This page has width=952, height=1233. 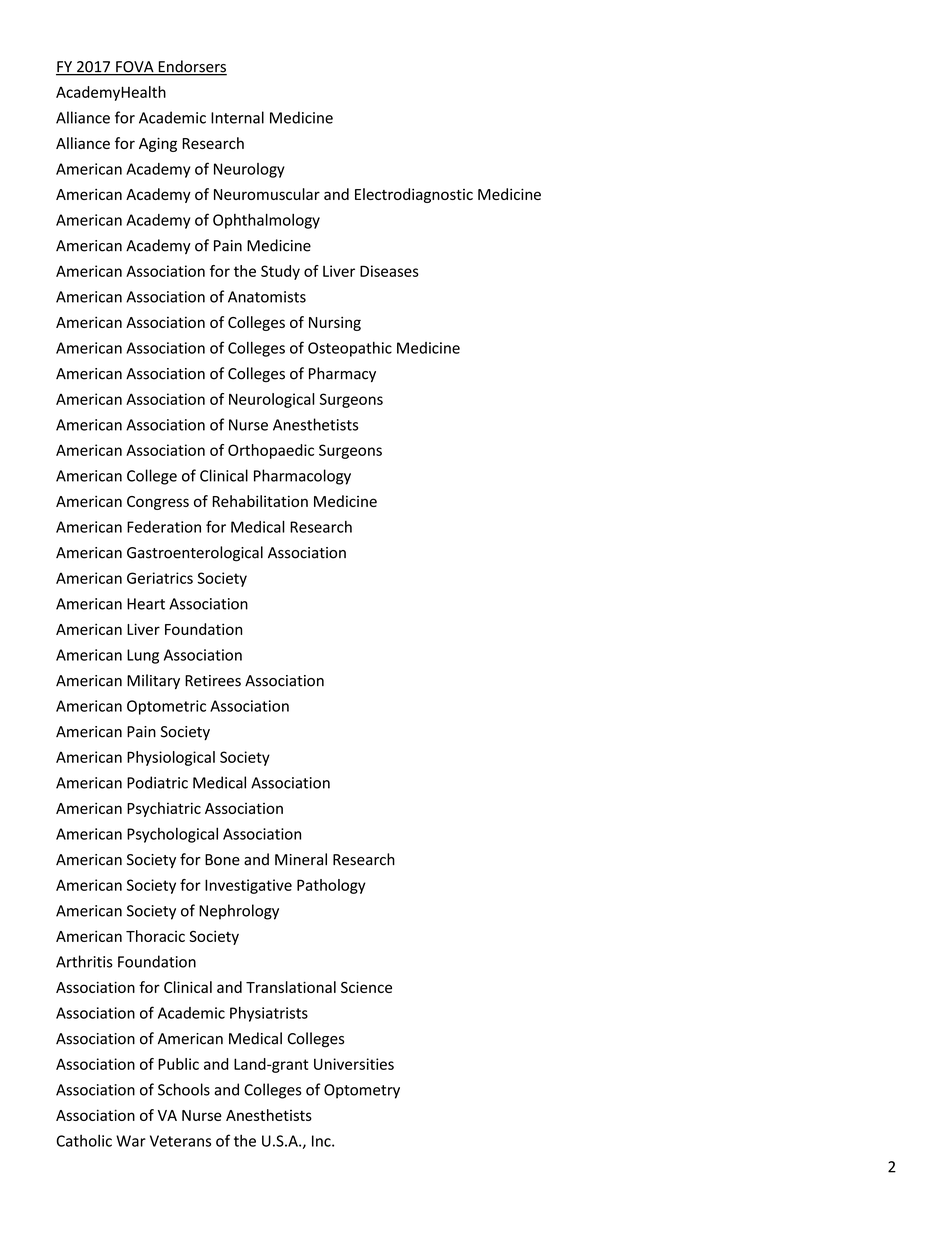 I want to click on Optometry, so click(x=362, y=1091).
